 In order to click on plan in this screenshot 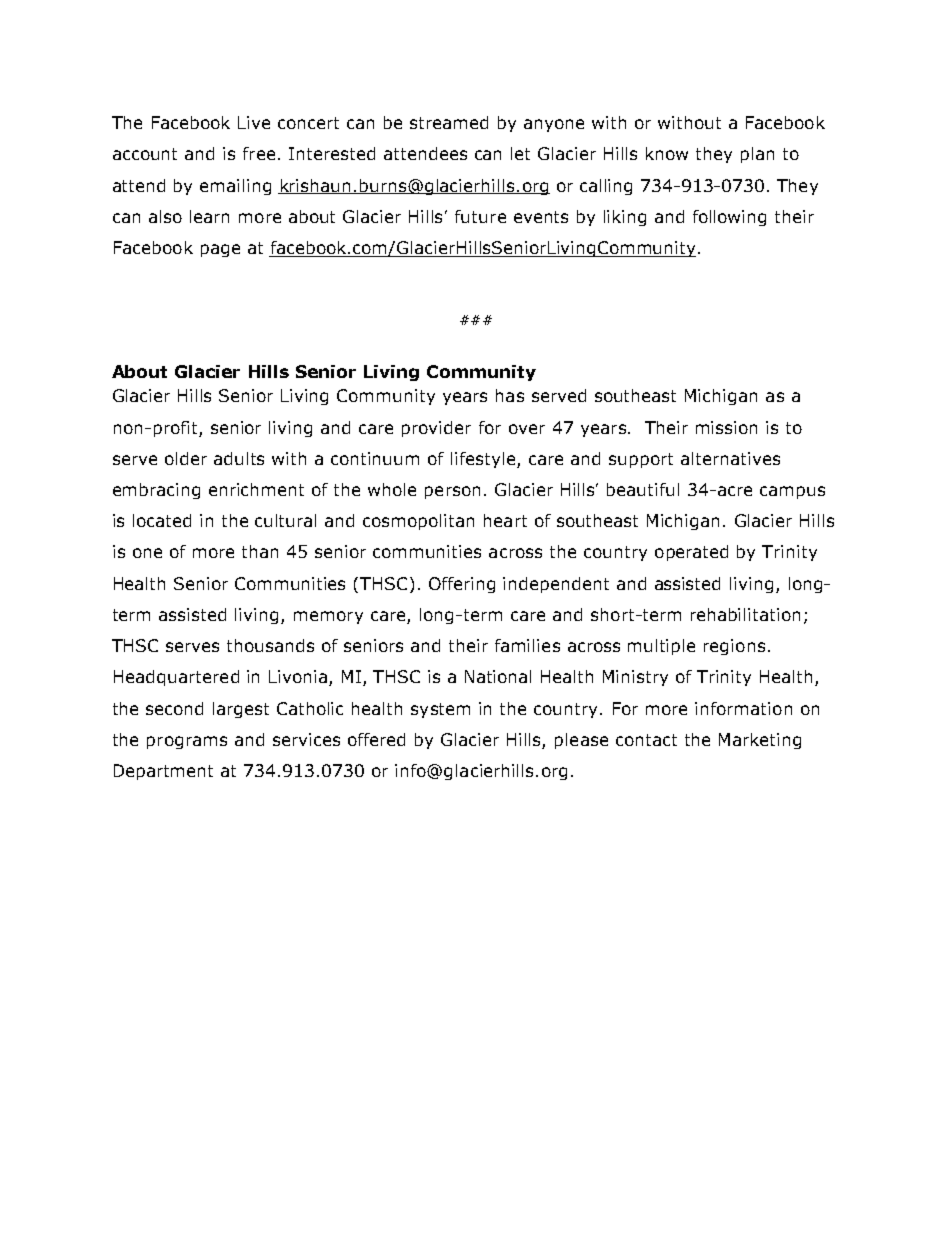, I will do `click(757, 155)`.
